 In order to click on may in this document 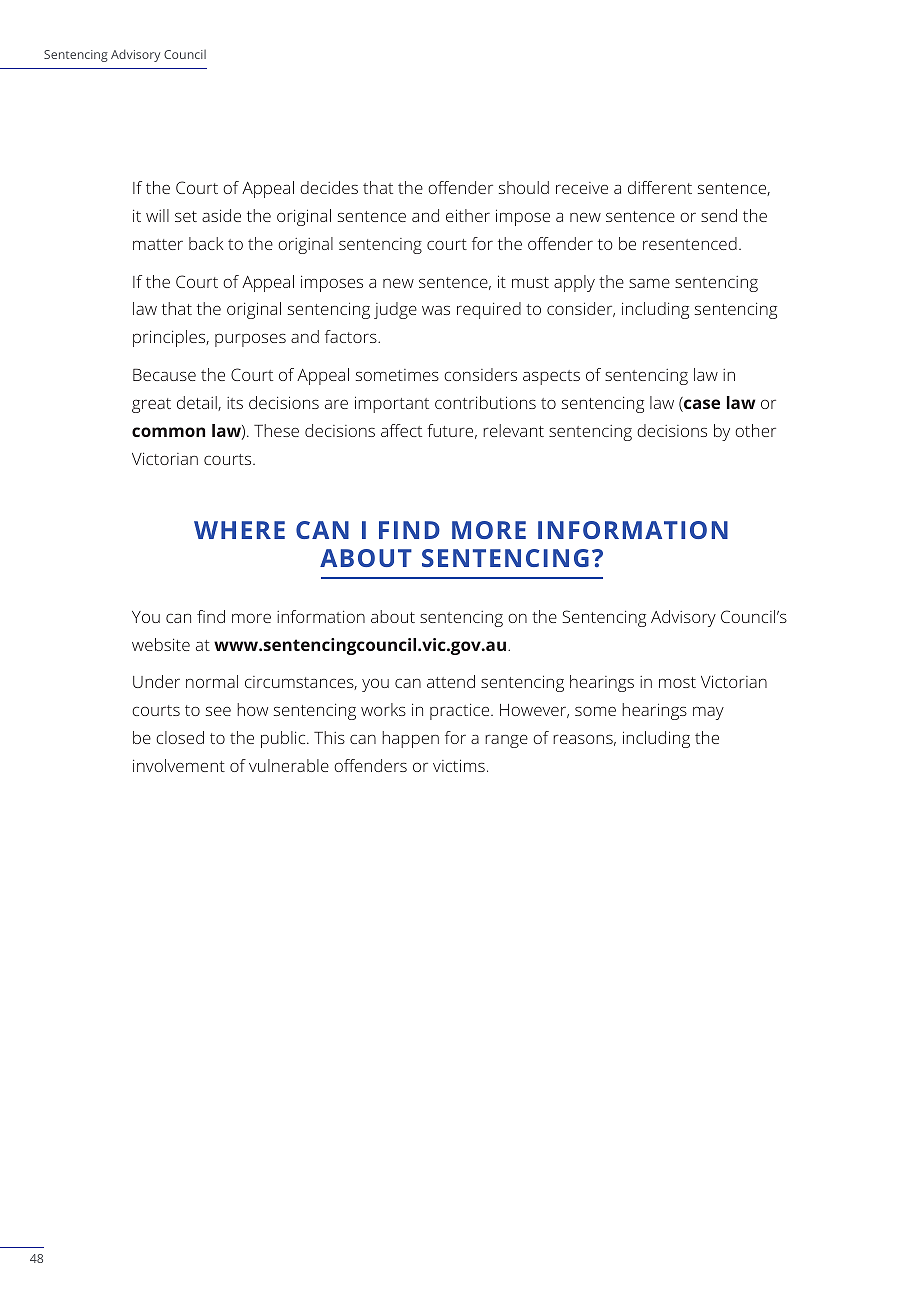, I will do `click(708, 713)`.
